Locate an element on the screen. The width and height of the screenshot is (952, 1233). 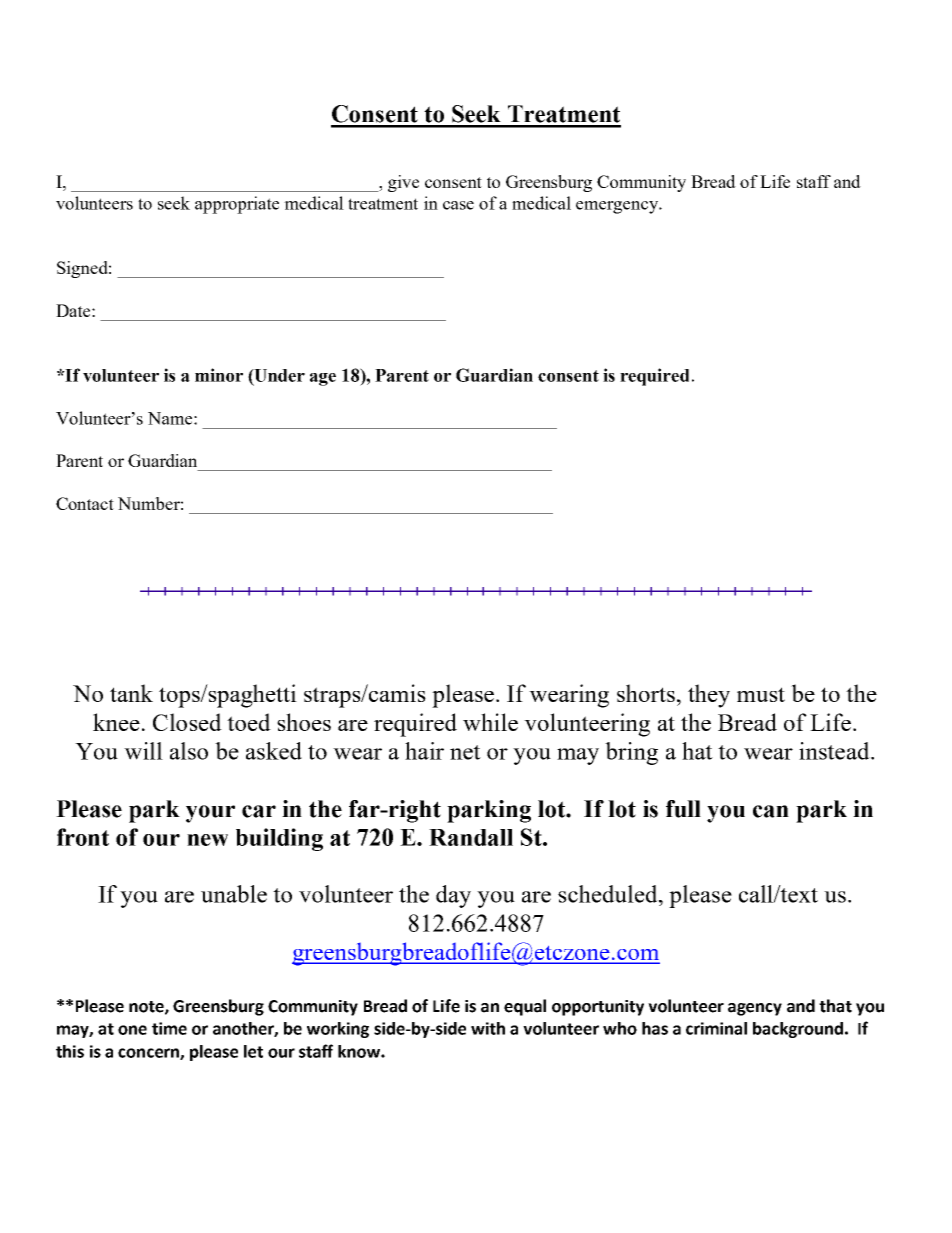
Contact is located at coordinates (85, 503).
